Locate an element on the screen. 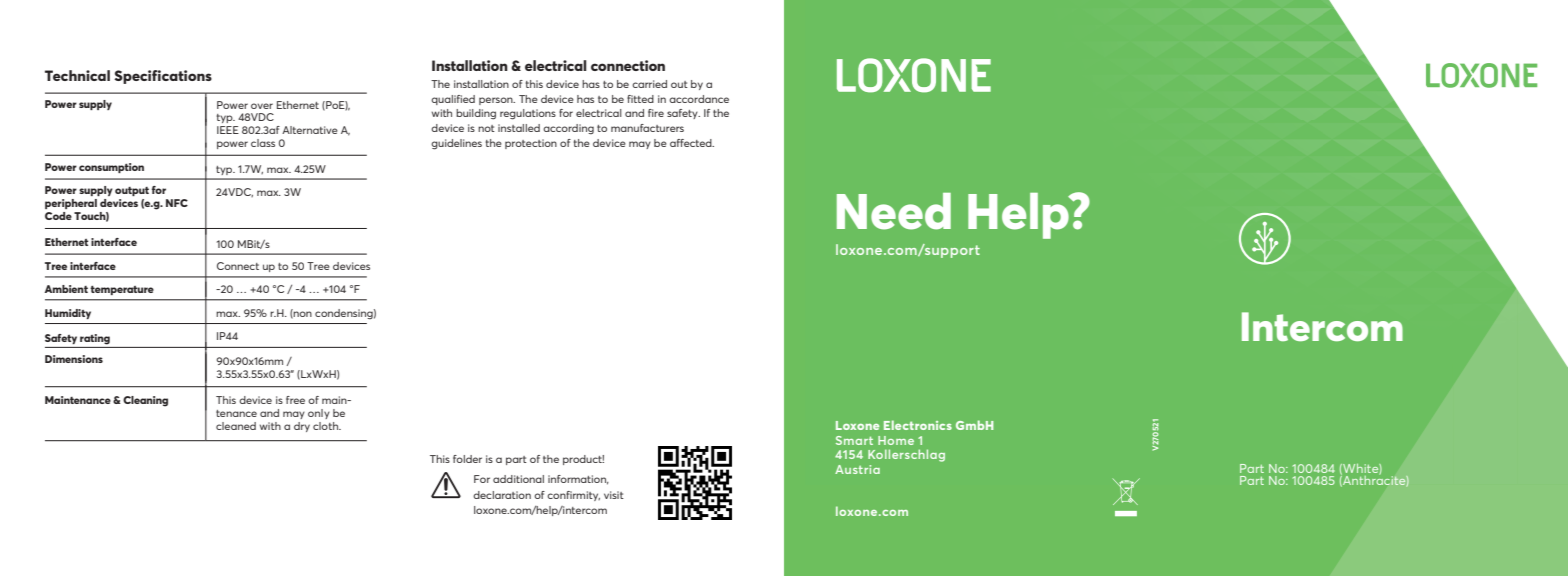 The width and height of the screenshot is (1568, 576). Cleaning is located at coordinates (145, 401).
